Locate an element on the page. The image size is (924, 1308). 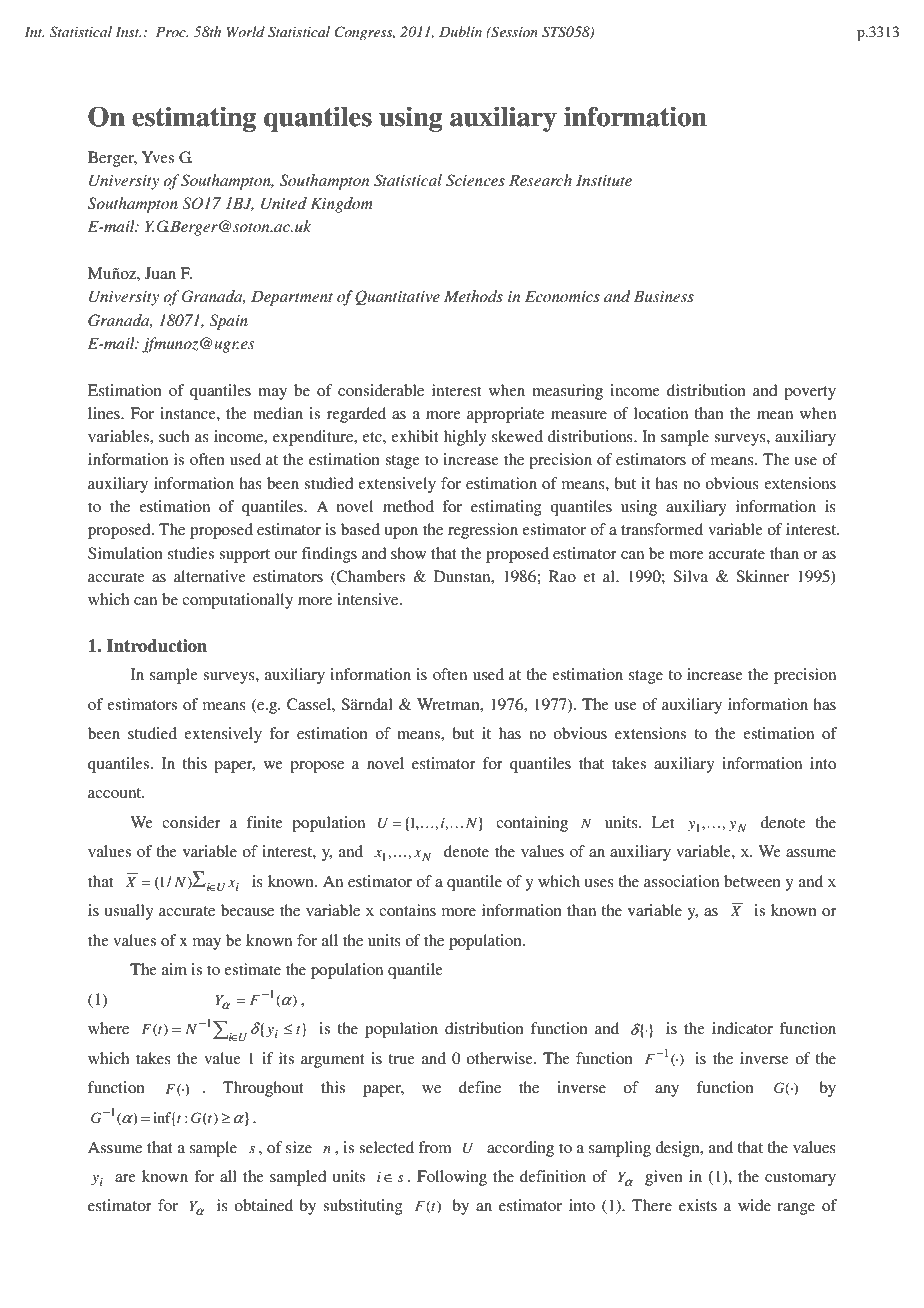
Dublin is located at coordinates (460, 31).
